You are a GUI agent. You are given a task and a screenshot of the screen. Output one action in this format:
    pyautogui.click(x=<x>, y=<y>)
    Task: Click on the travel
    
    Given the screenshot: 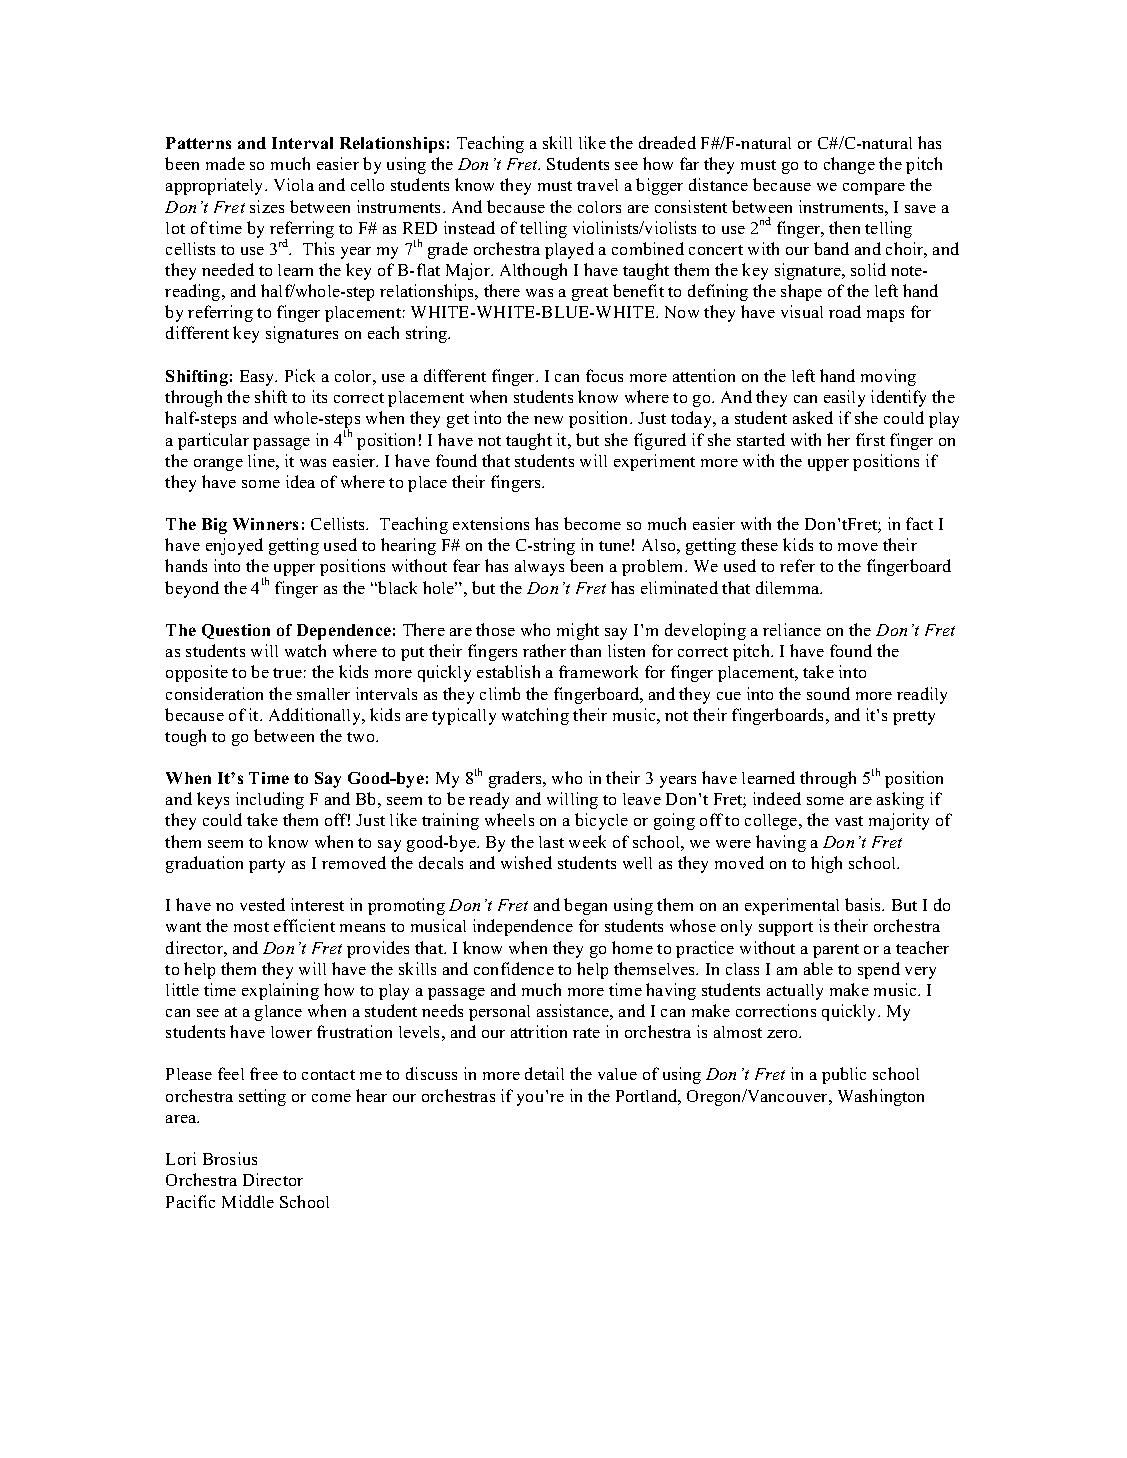 What is the action you would take?
    pyautogui.click(x=597, y=185)
